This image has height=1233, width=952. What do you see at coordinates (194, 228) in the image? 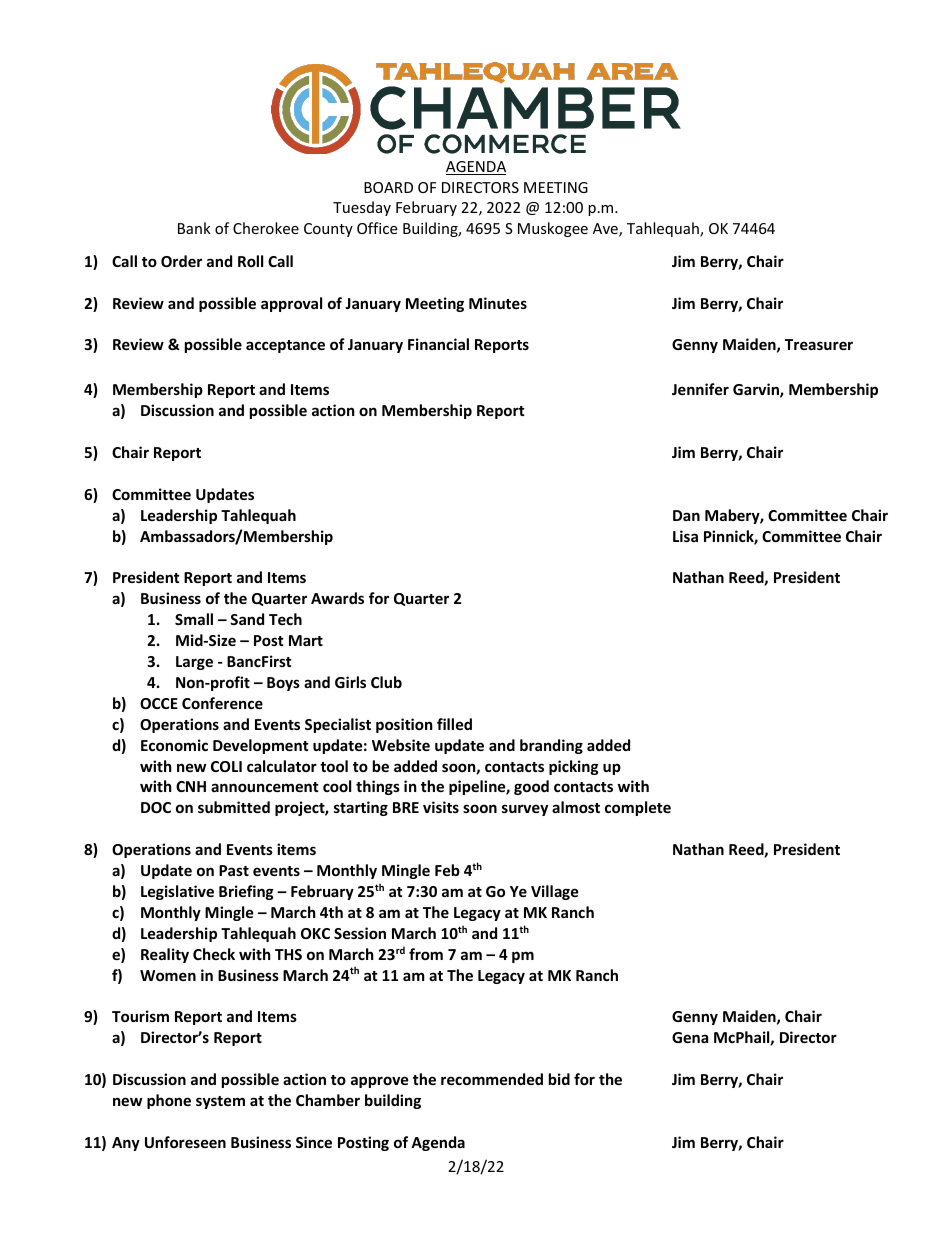
I see `Bank` at bounding box center [194, 228].
